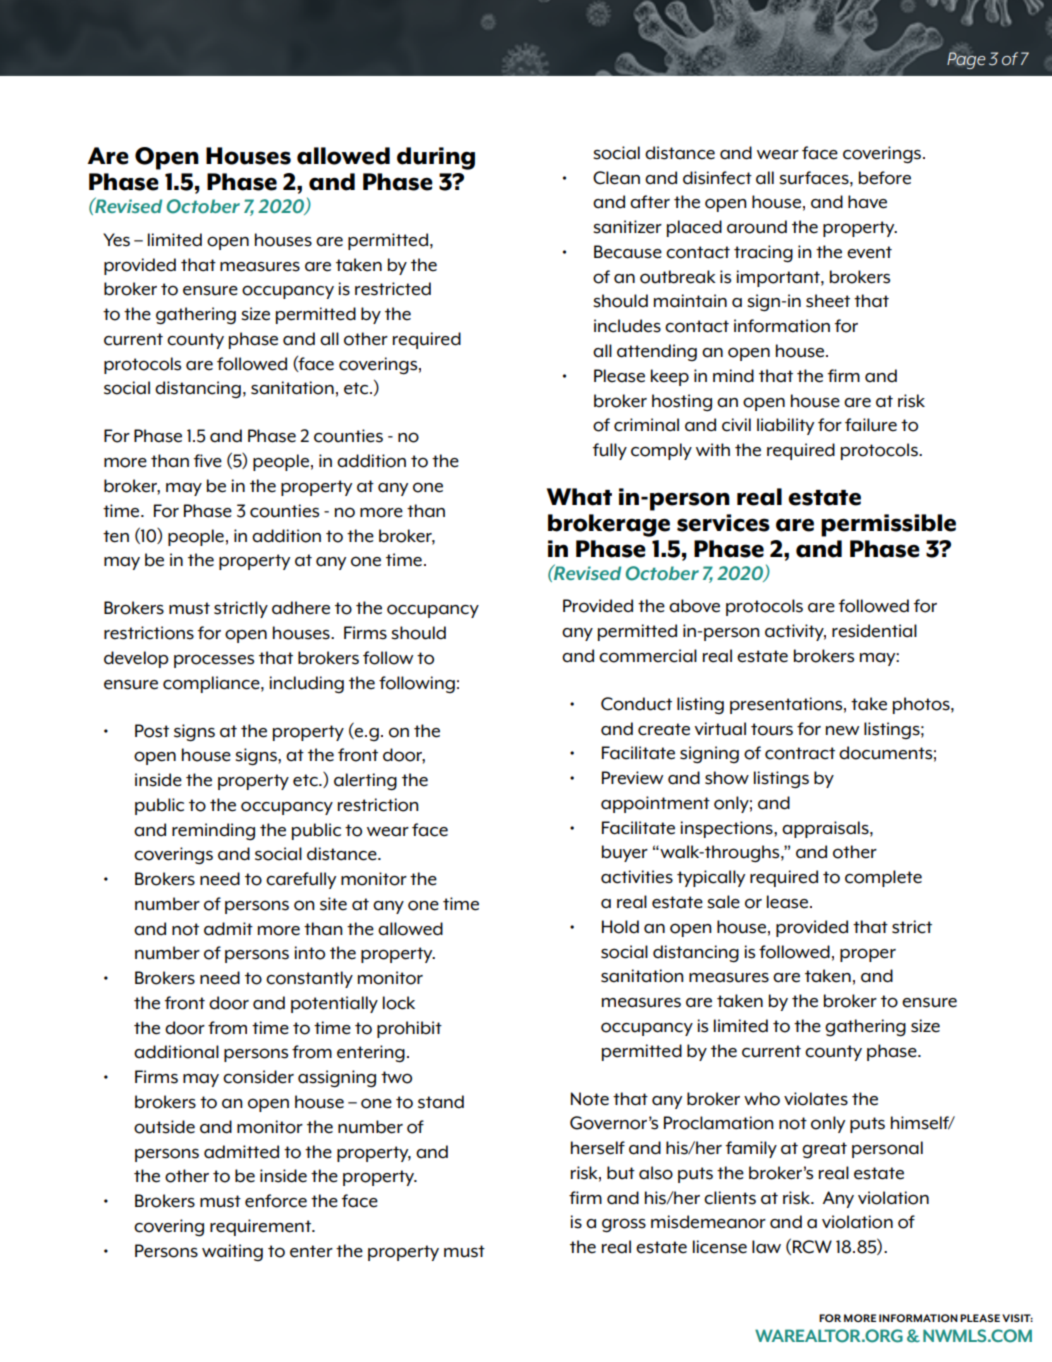 The height and width of the image is (1362, 1052). What do you see at coordinates (966, 60) in the image?
I see `Page` at bounding box center [966, 60].
